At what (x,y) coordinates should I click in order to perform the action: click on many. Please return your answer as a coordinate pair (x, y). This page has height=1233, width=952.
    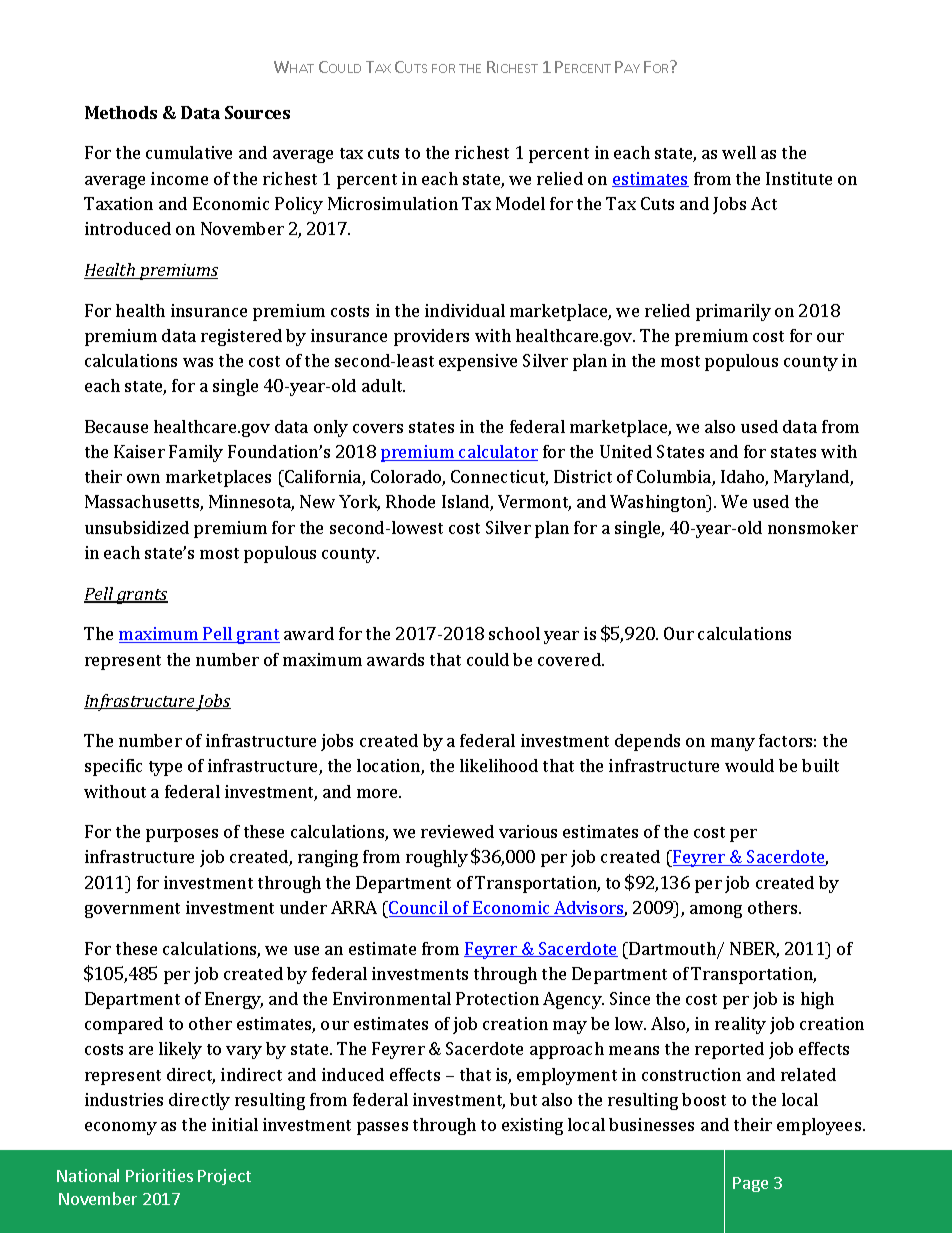
    Looking at the image, I should click on (733, 744).
